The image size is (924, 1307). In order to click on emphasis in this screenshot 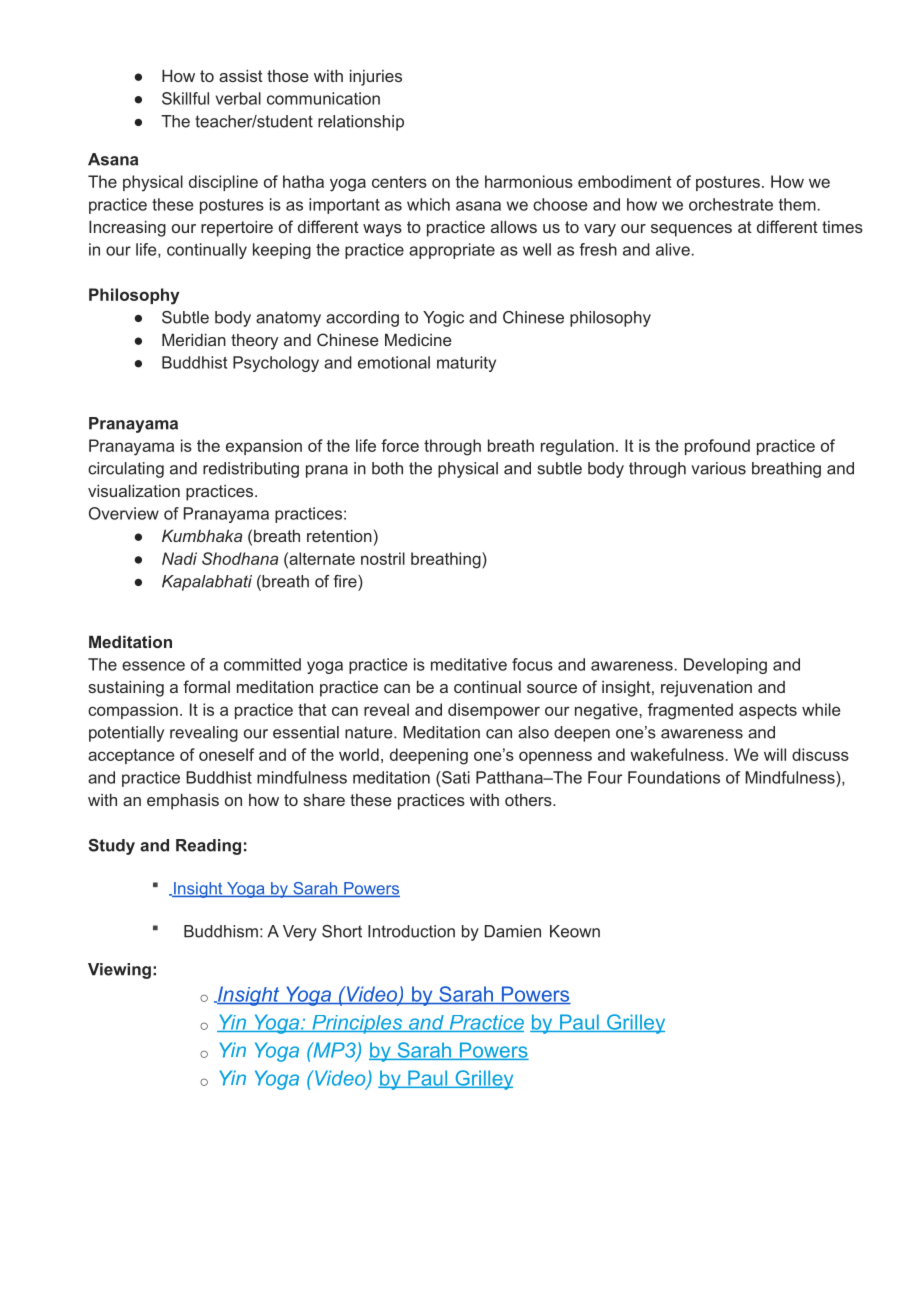, I will do `click(183, 801)`.
